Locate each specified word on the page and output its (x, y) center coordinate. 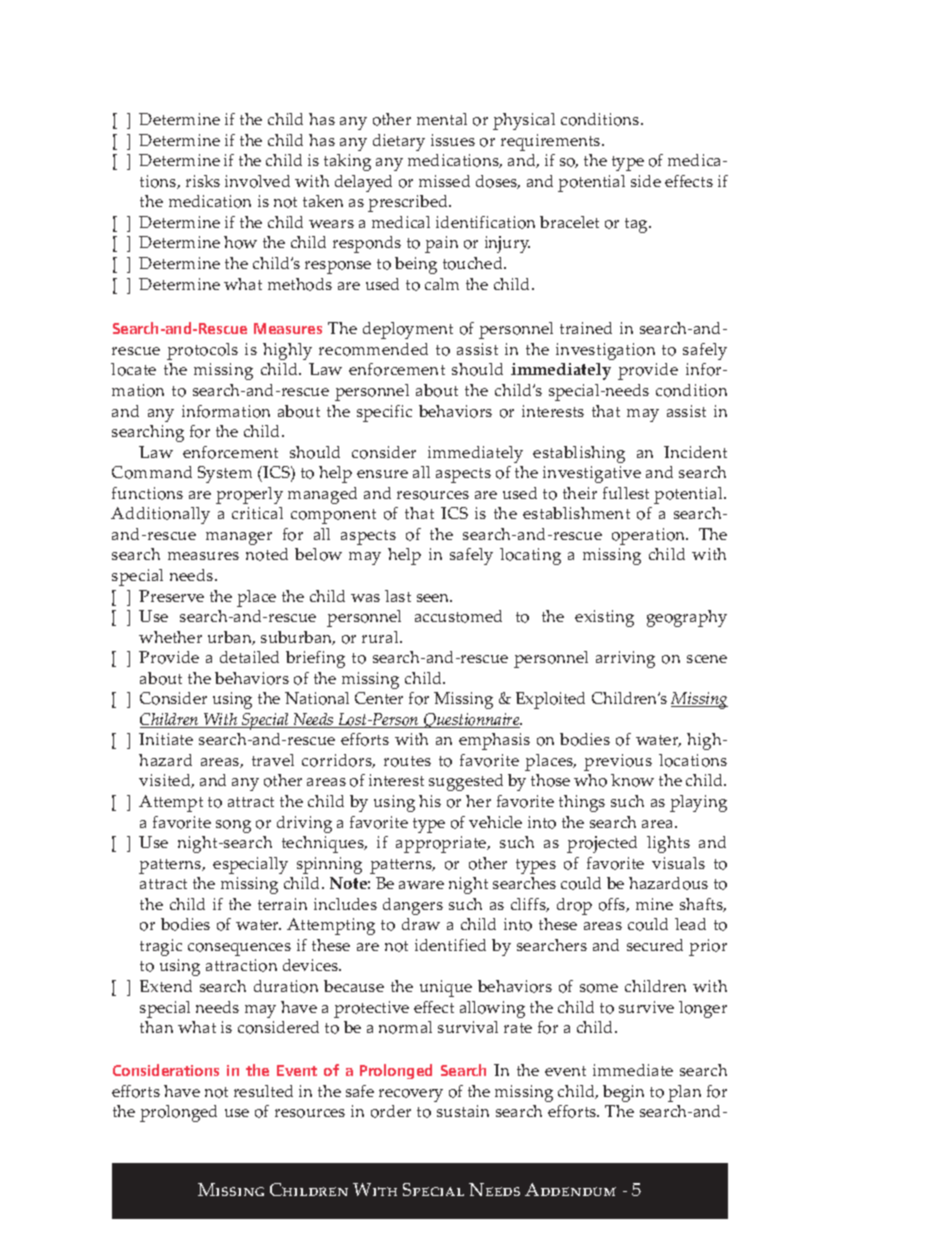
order (391, 1111)
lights (668, 844)
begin (623, 1093)
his (430, 801)
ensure (382, 474)
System (225, 474)
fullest (626, 493)
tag (638, 225)
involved (257, 181)
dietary (399, 142)
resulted (263, 1091)
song (233, 826)
